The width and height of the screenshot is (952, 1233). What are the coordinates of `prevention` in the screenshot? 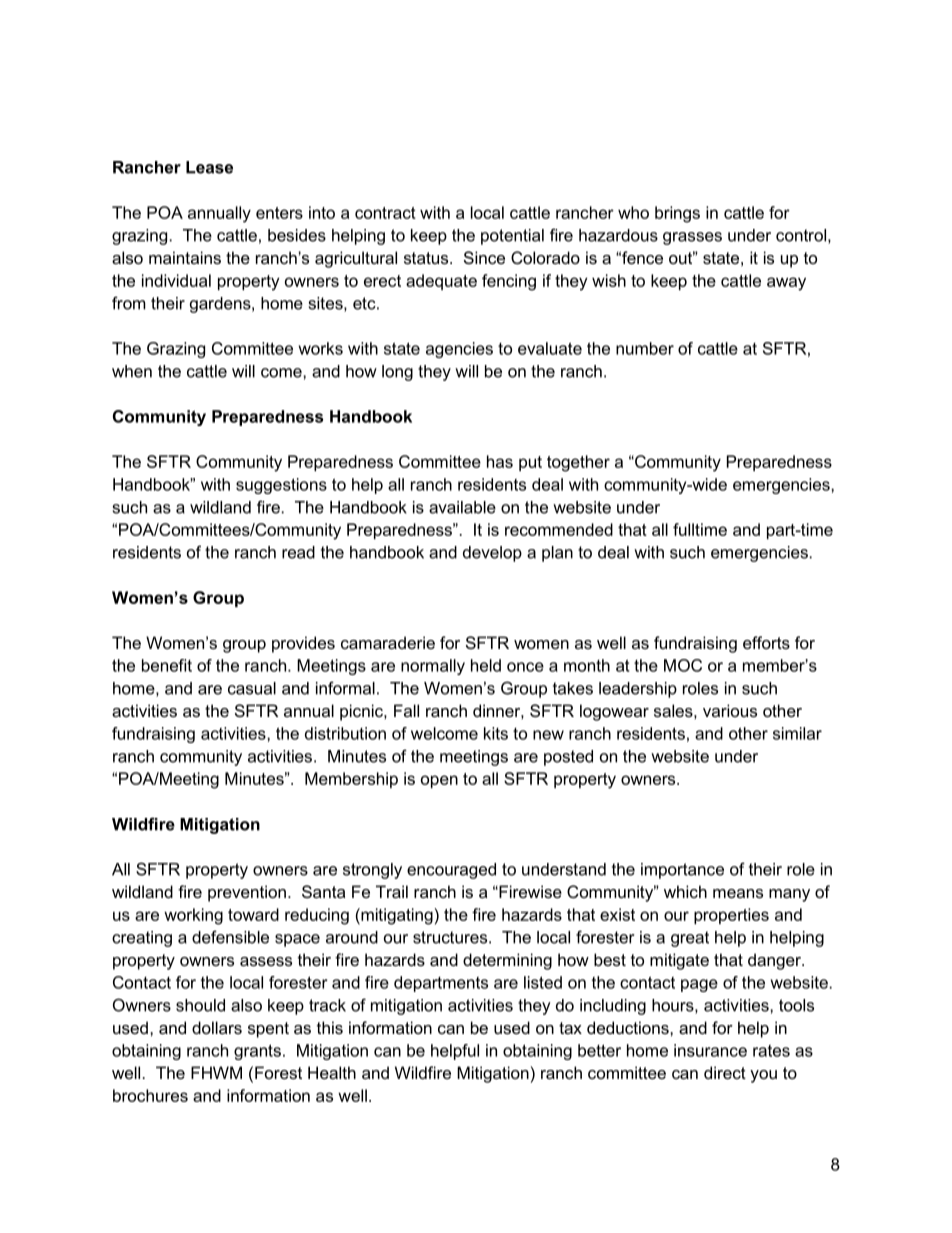 It's located at (247, 893).
